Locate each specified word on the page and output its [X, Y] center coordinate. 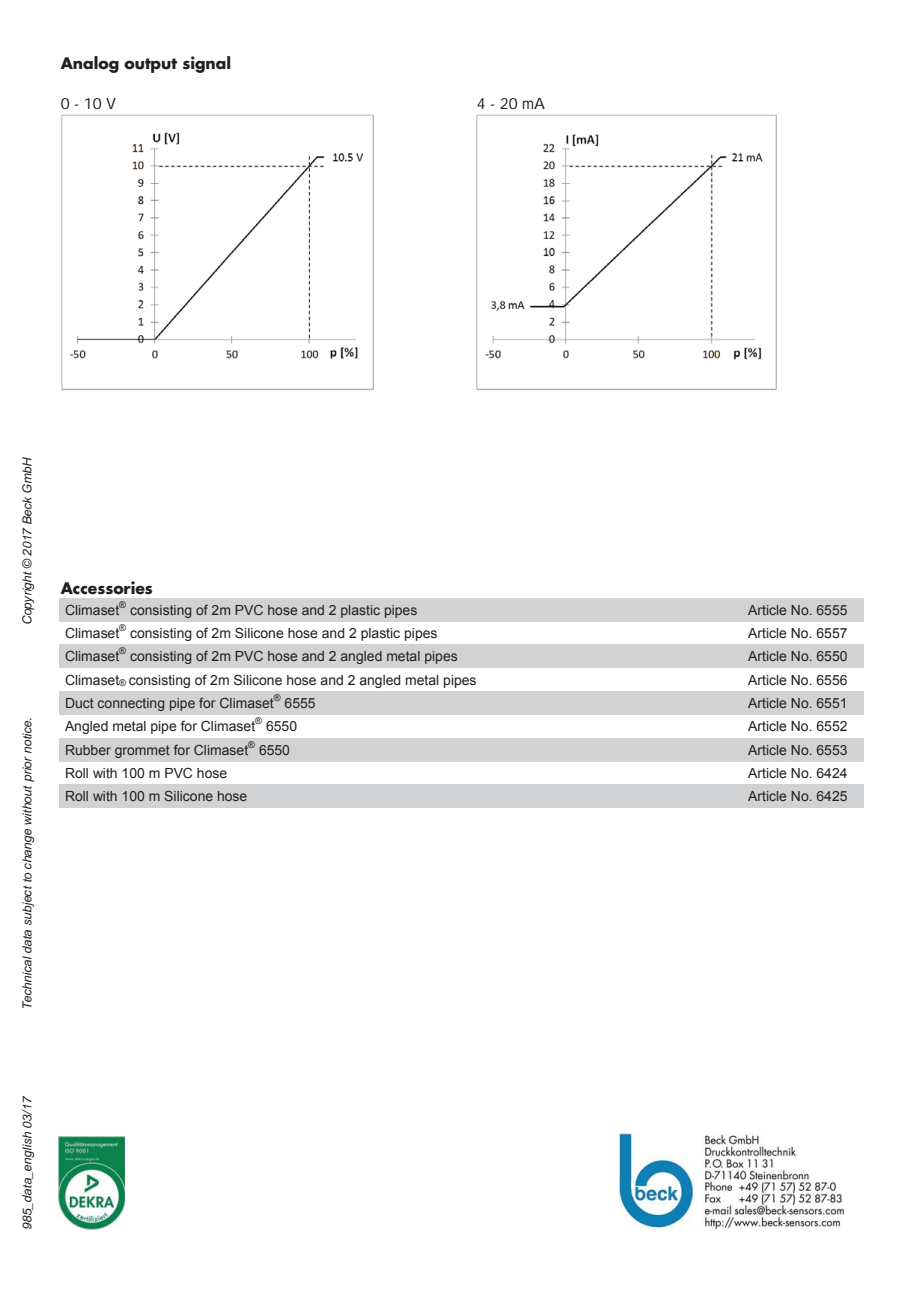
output [150, 65]
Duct [80, 703]
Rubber [88, 750]
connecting [131, 704]
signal [207, 64]
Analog [89, 64]
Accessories [106, 588]
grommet [142, 751]
